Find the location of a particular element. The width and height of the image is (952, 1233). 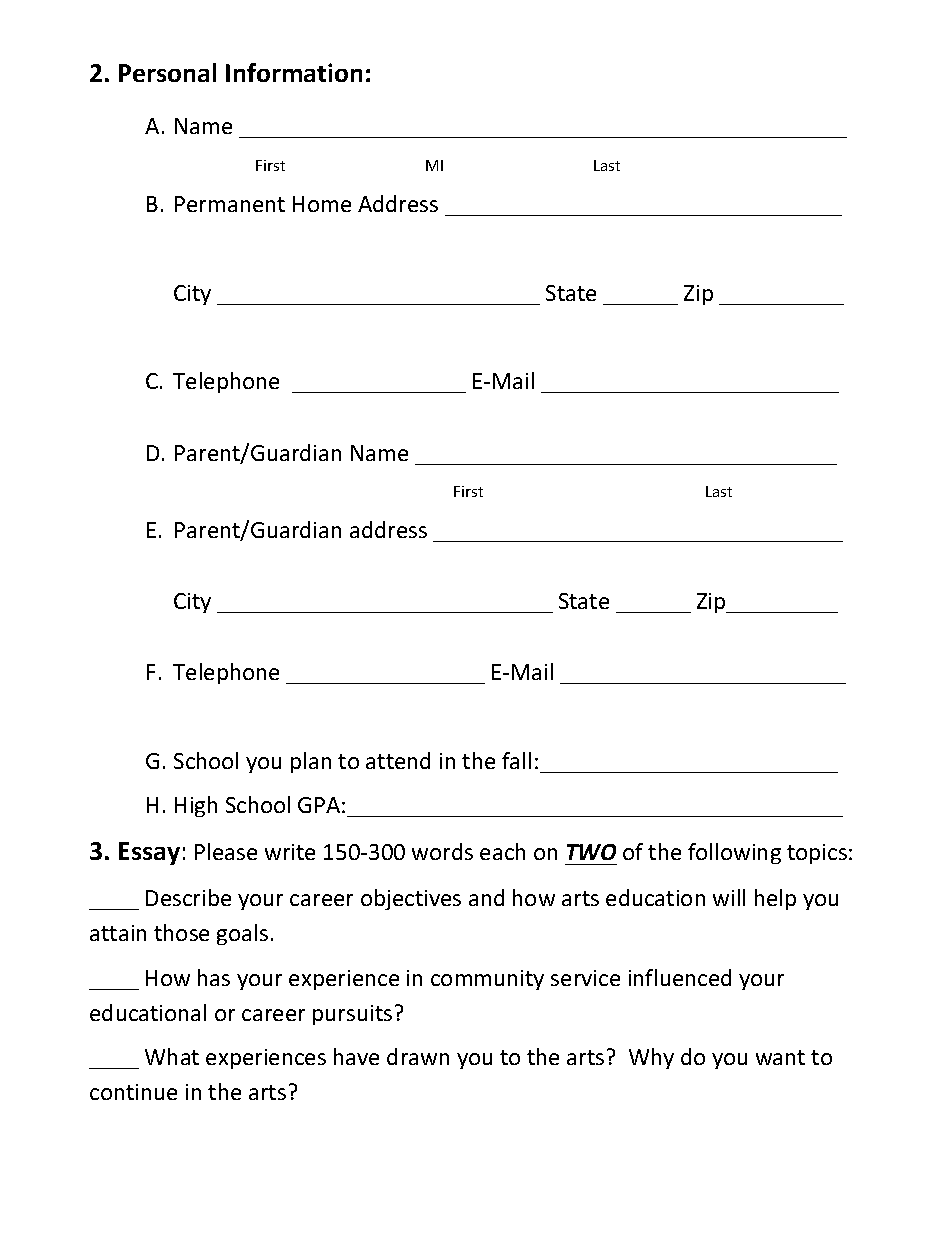

Personal is located at coordinates (167, 72).
